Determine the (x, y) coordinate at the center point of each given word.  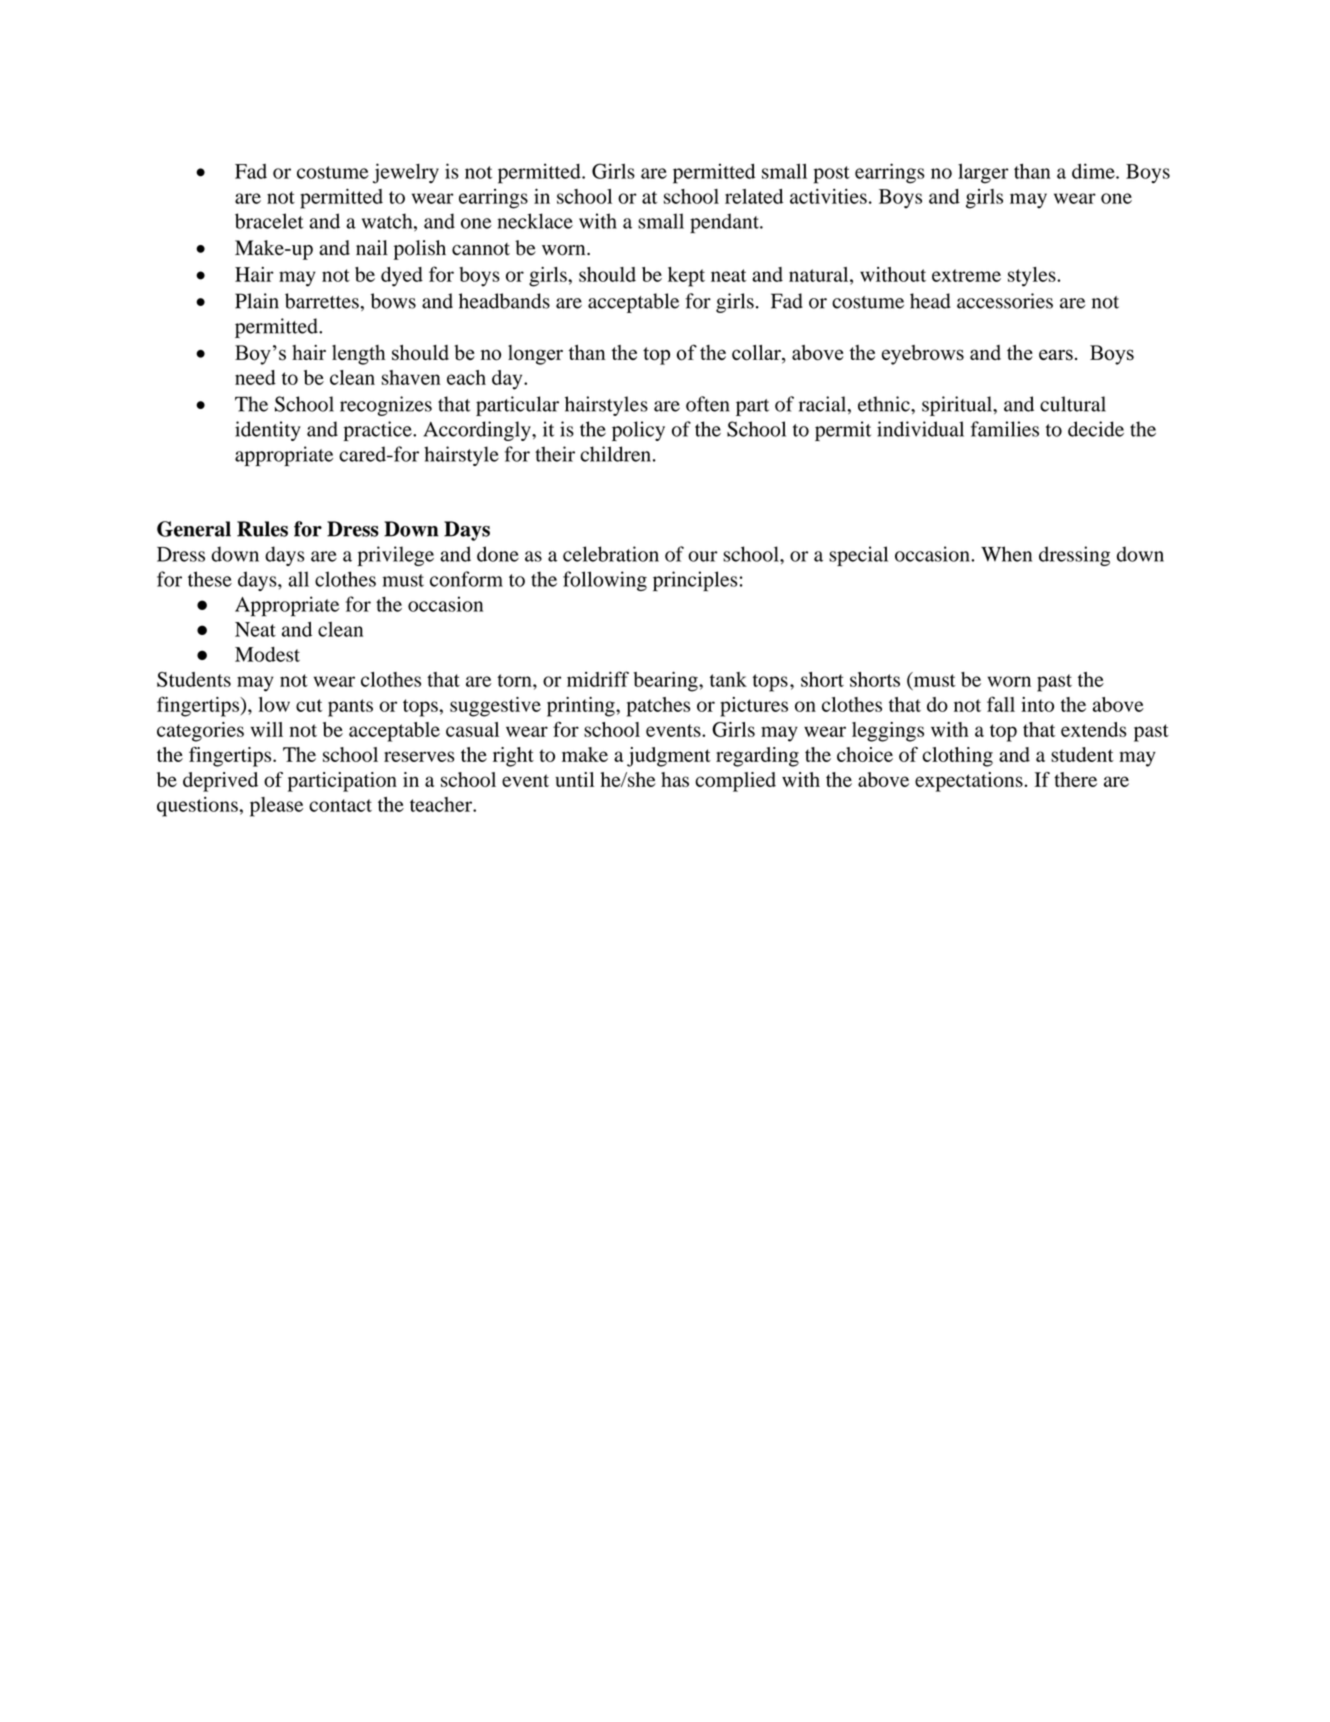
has (675, 779)
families (1005, 429)
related (754, 196)
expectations (970, 782)
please (276, 807)
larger (983, 173)
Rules (262, 529)
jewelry (406, 173)
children (615, 454)
